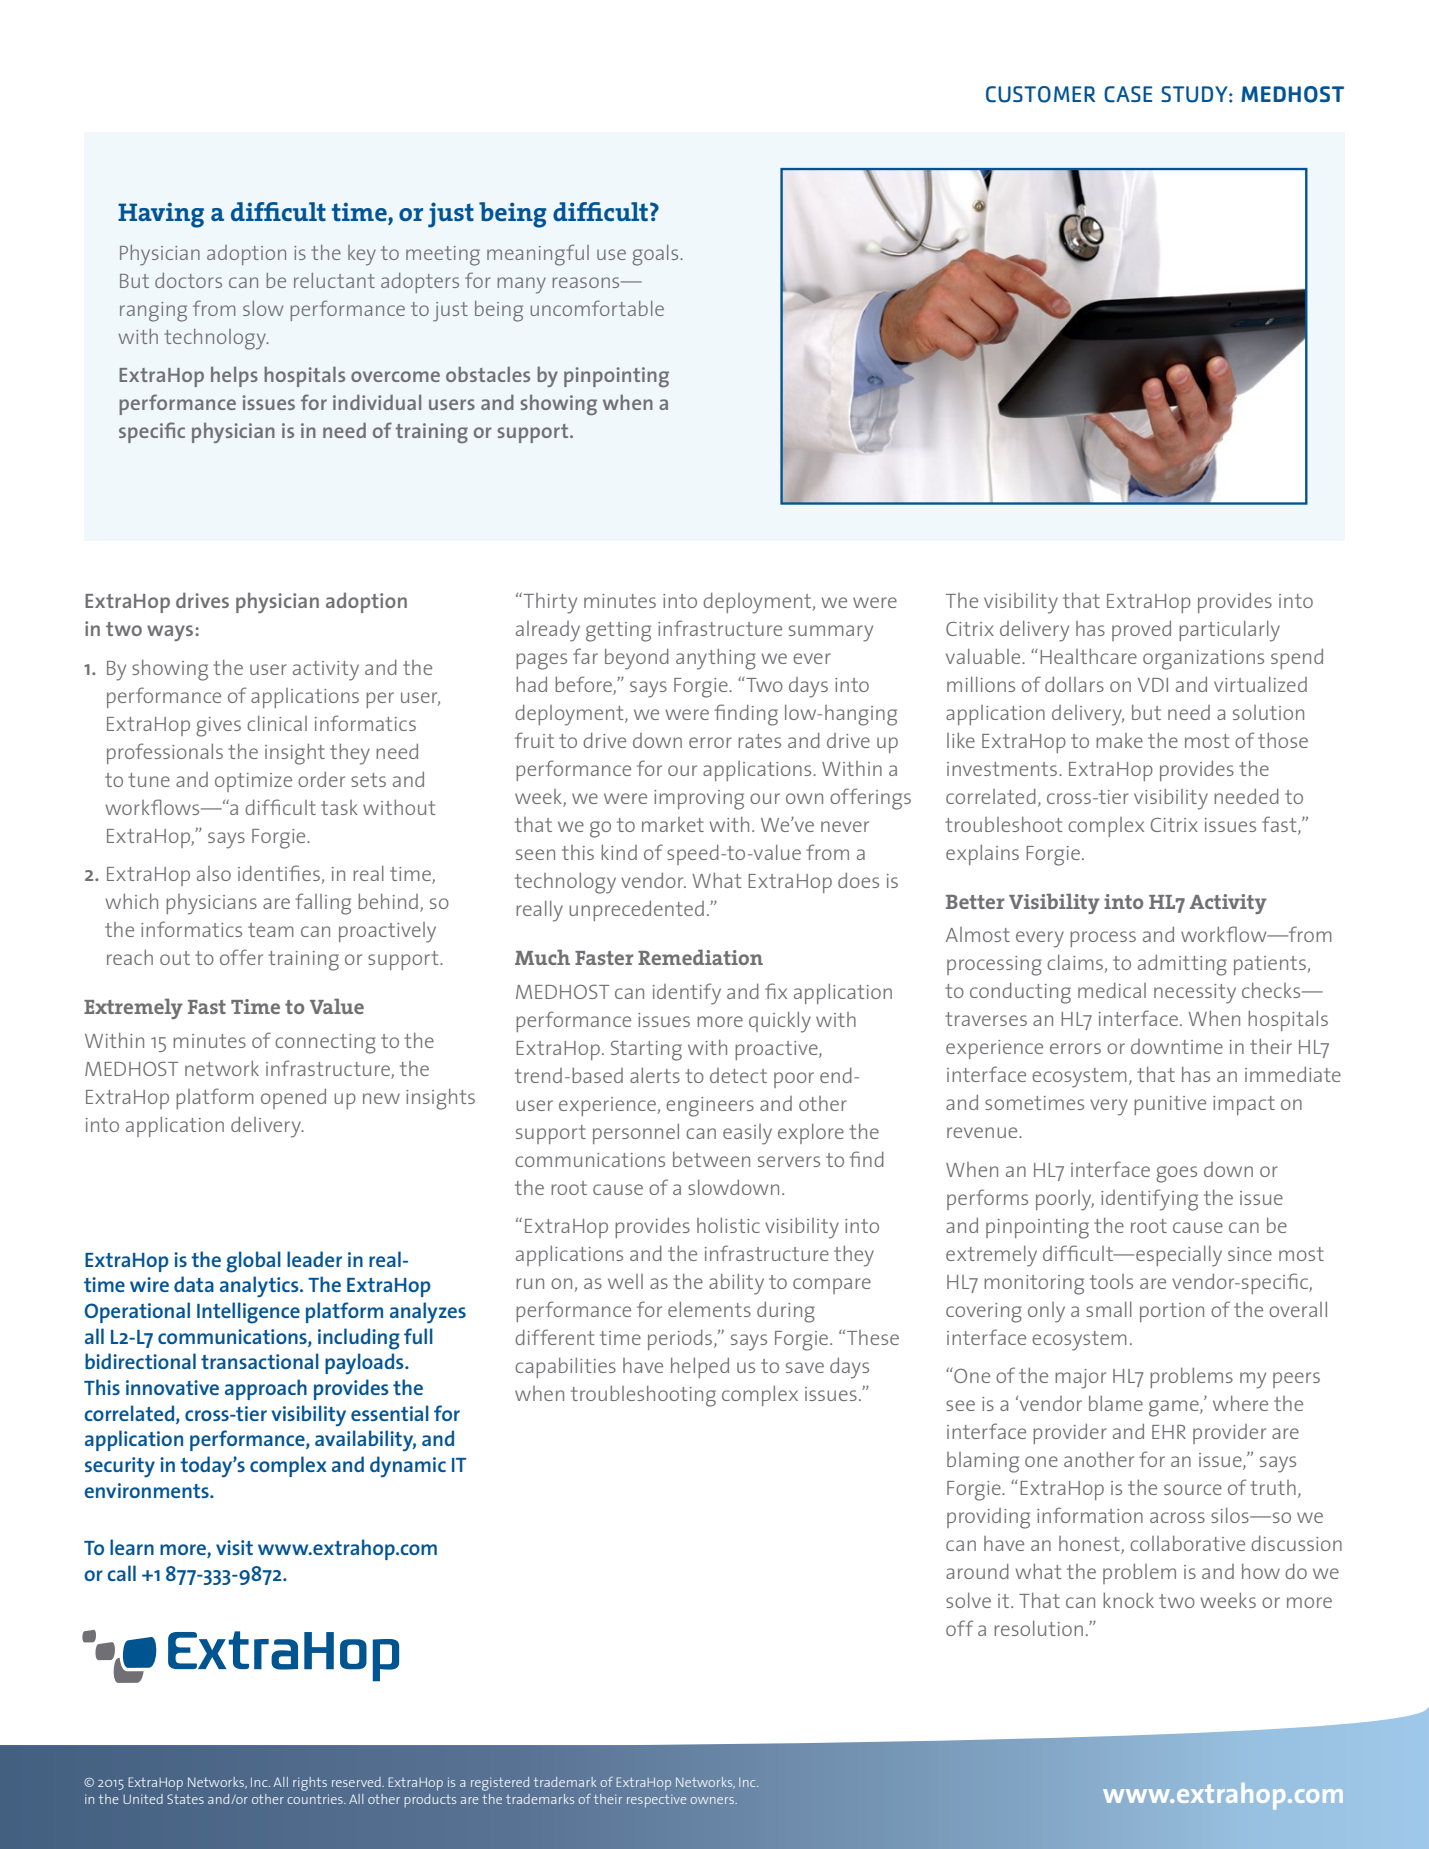 Image resolution: width=1429 pixels, height=1849 pixels. Describe the element at coordinates (310, 1784) in the screenshot. I see `rights` at that location.
